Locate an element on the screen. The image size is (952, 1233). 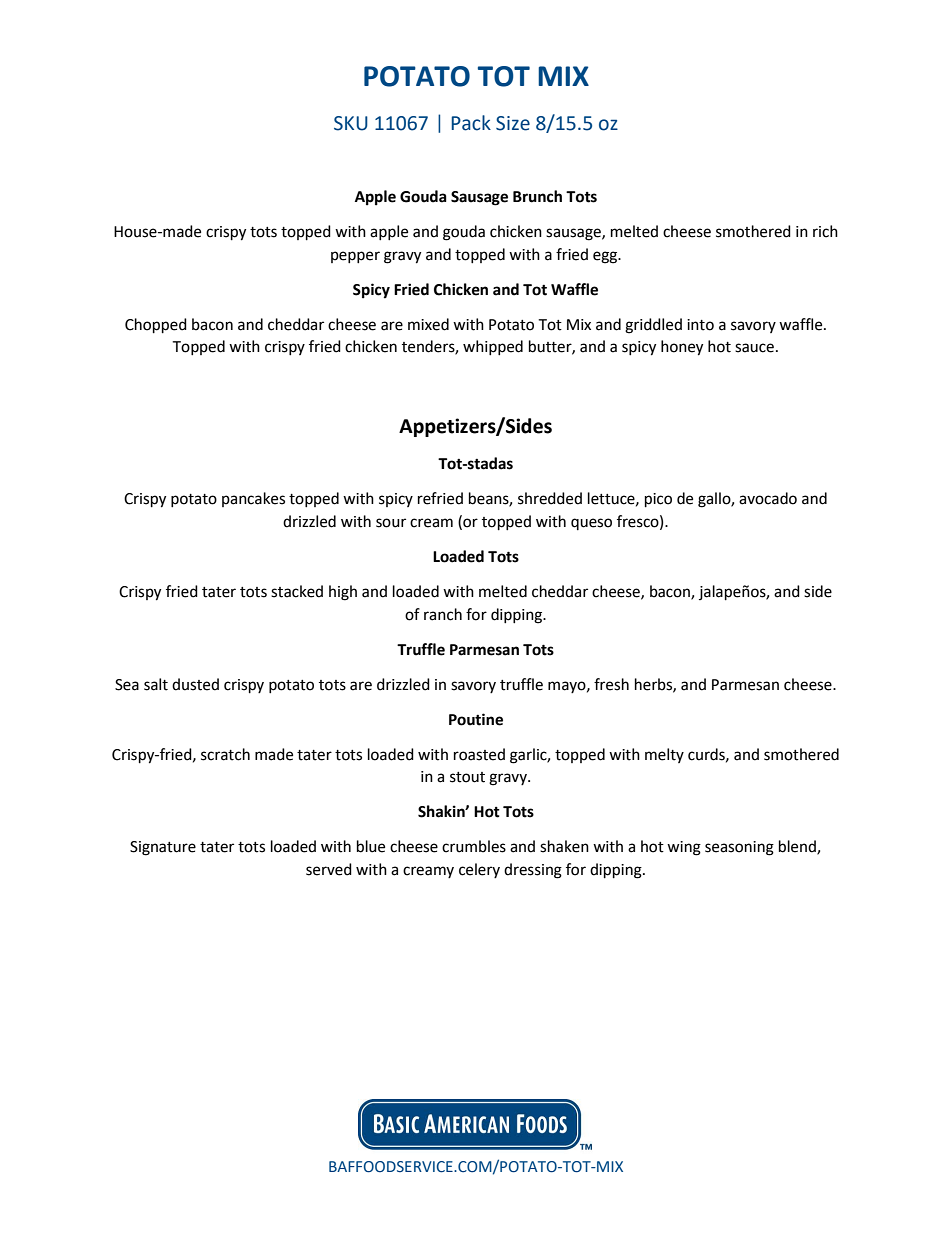
shredded is located at coordinates (550, 498).
